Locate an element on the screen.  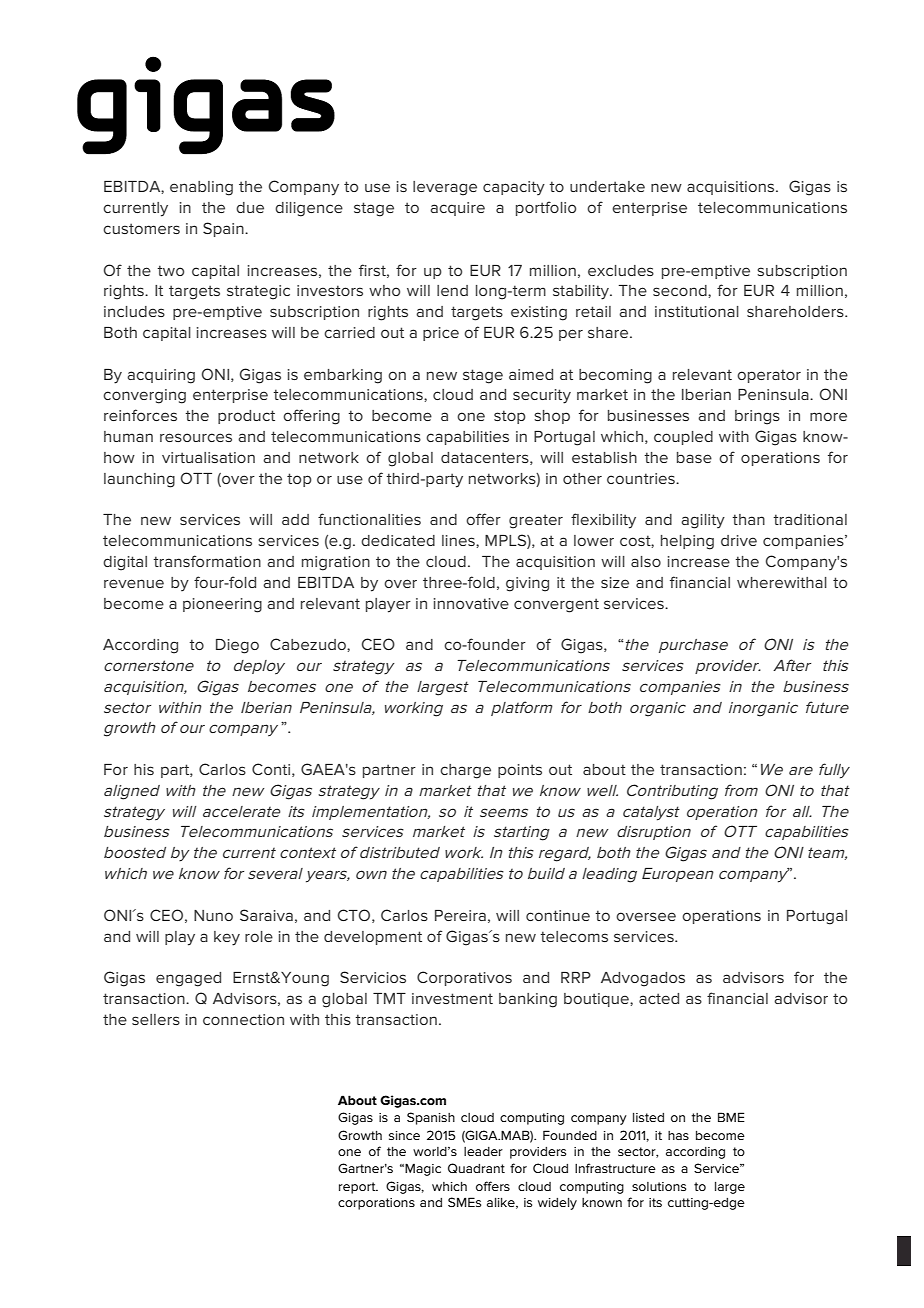
Spain is located at coordinates (224, 229).
